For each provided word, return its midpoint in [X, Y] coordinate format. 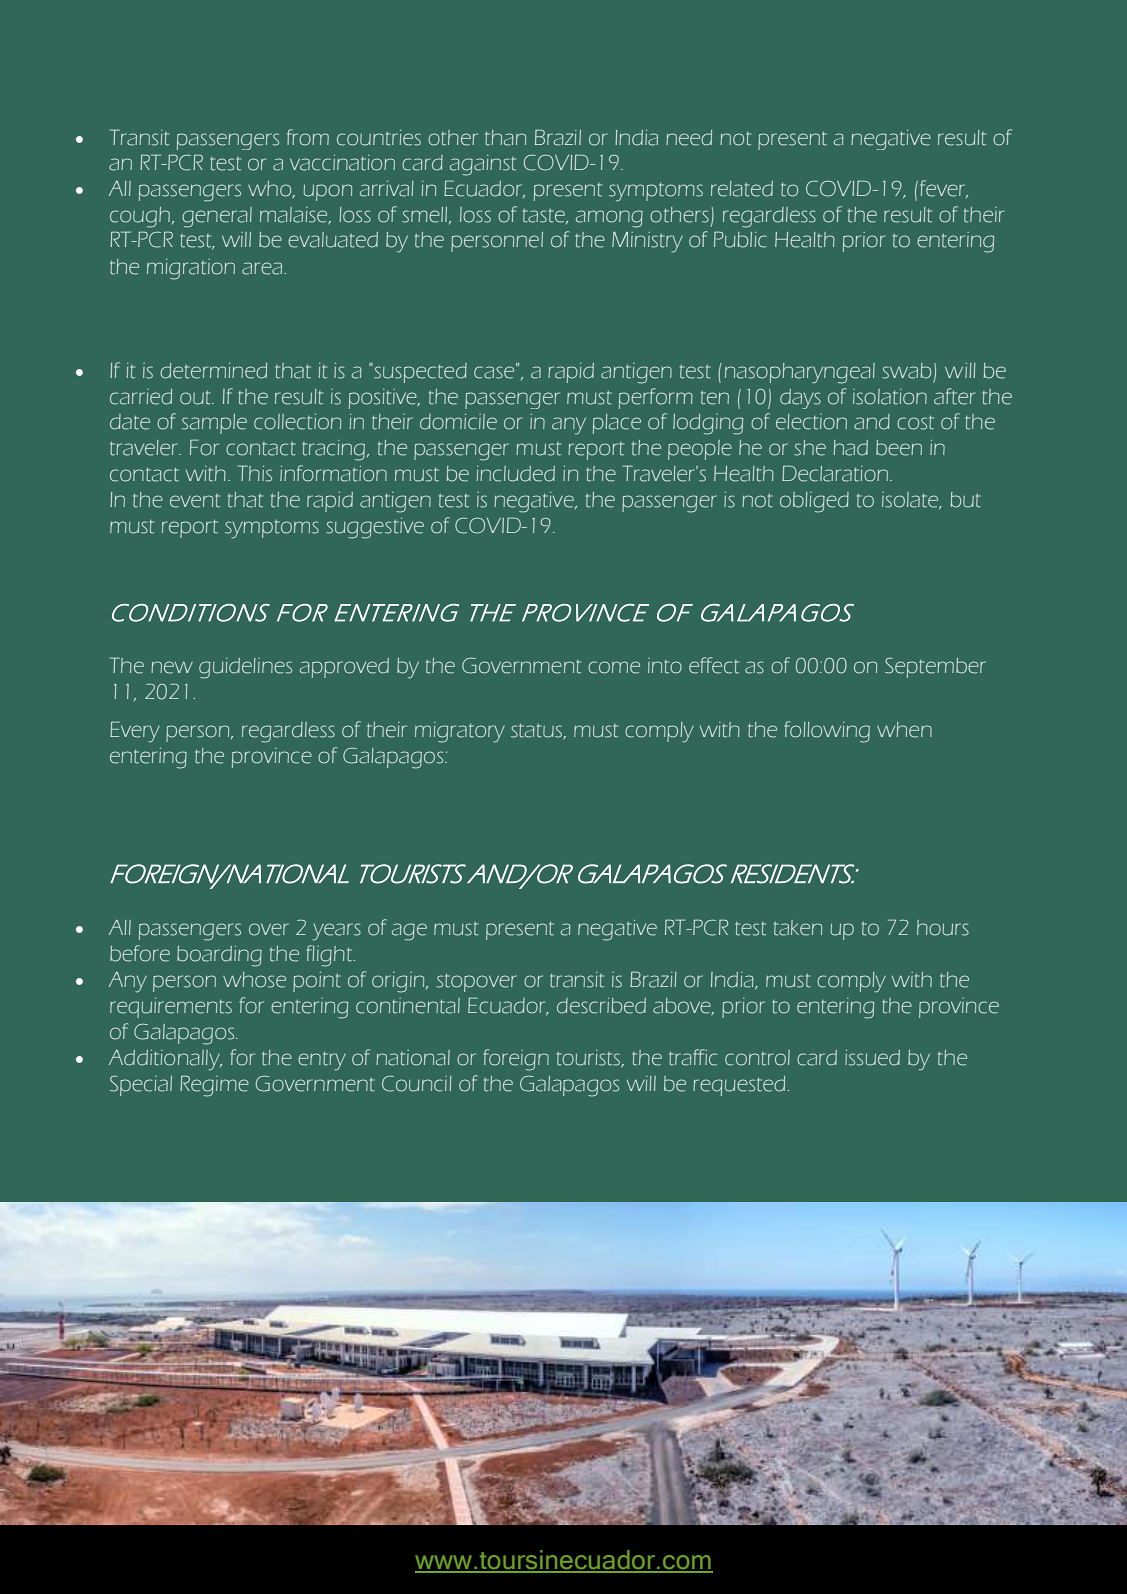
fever [944, 189]
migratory [460, 732]
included [516, 474]
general [217, 217]
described [601, 1006]
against [483, 165]
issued [872, 1058]
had [851, 448]
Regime [214, 1086]
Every [135, 732]
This [255, 473]
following [827, 732]
